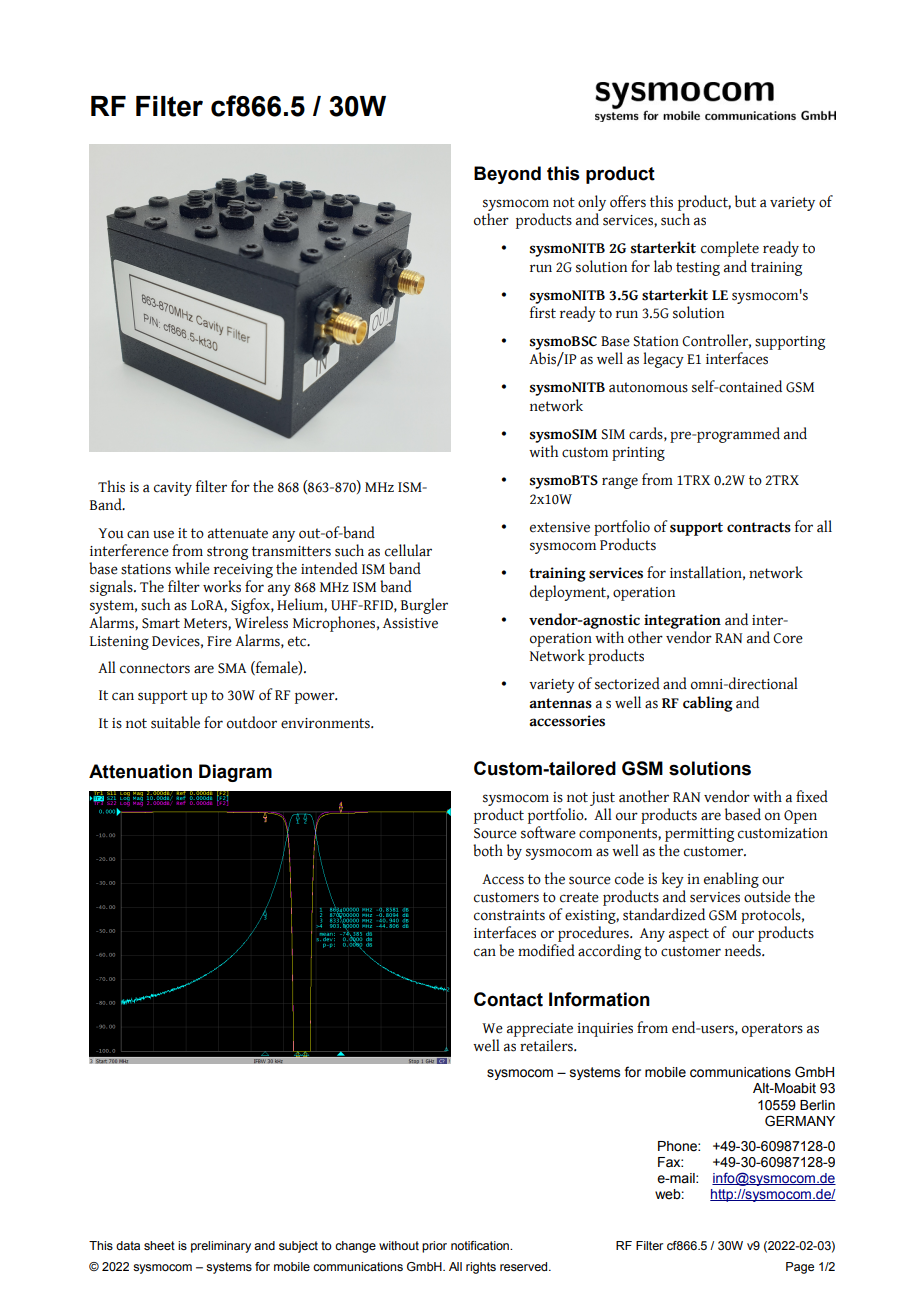 This document has height=1308, width=924. Describe the element at coordinates (507, 175) in the document. I see `Beyond` at that location.
